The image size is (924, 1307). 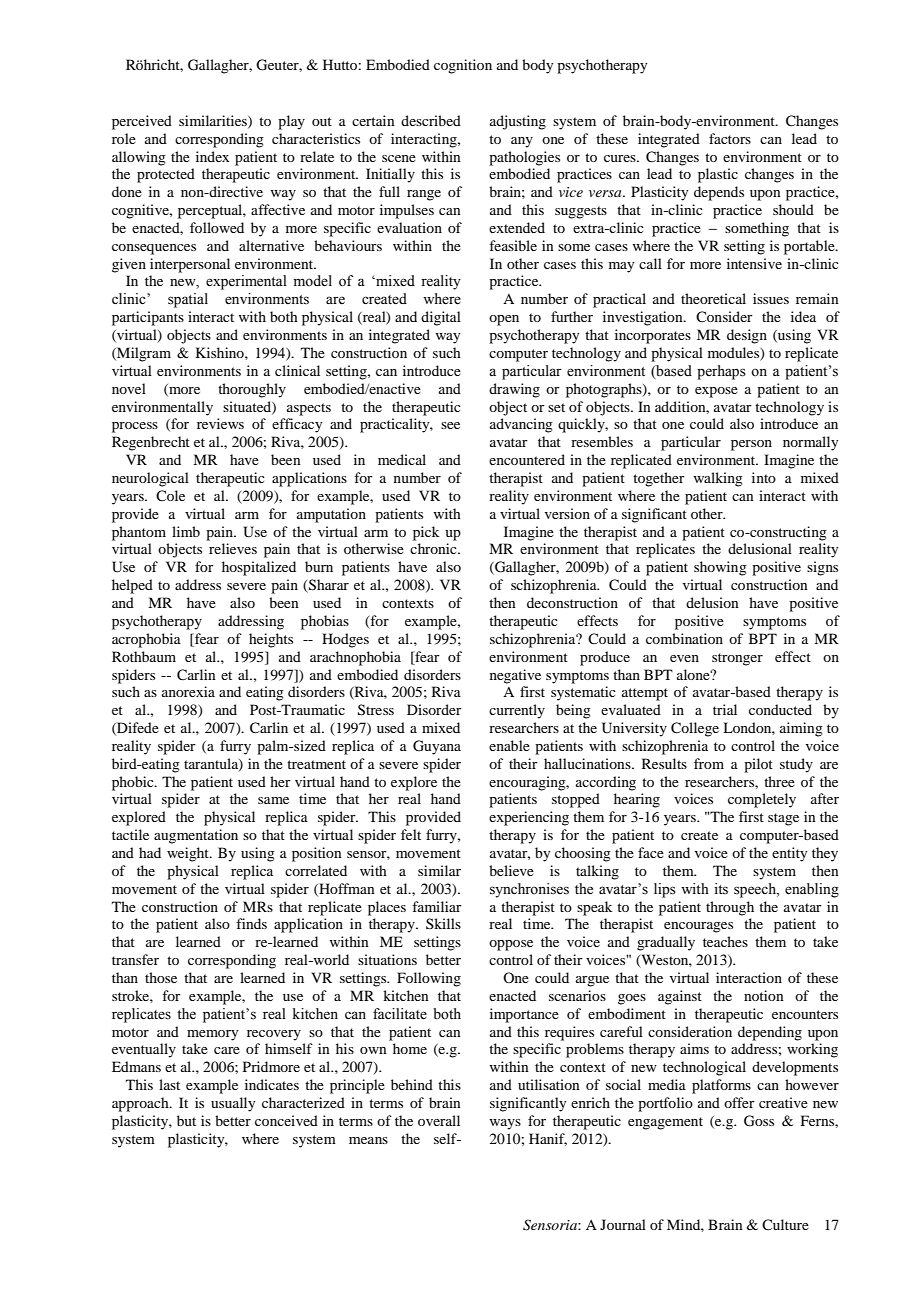 What do you see at coordinates (188, 691) in the image?
I see `anorexia` at bounding box center [188, 691].
